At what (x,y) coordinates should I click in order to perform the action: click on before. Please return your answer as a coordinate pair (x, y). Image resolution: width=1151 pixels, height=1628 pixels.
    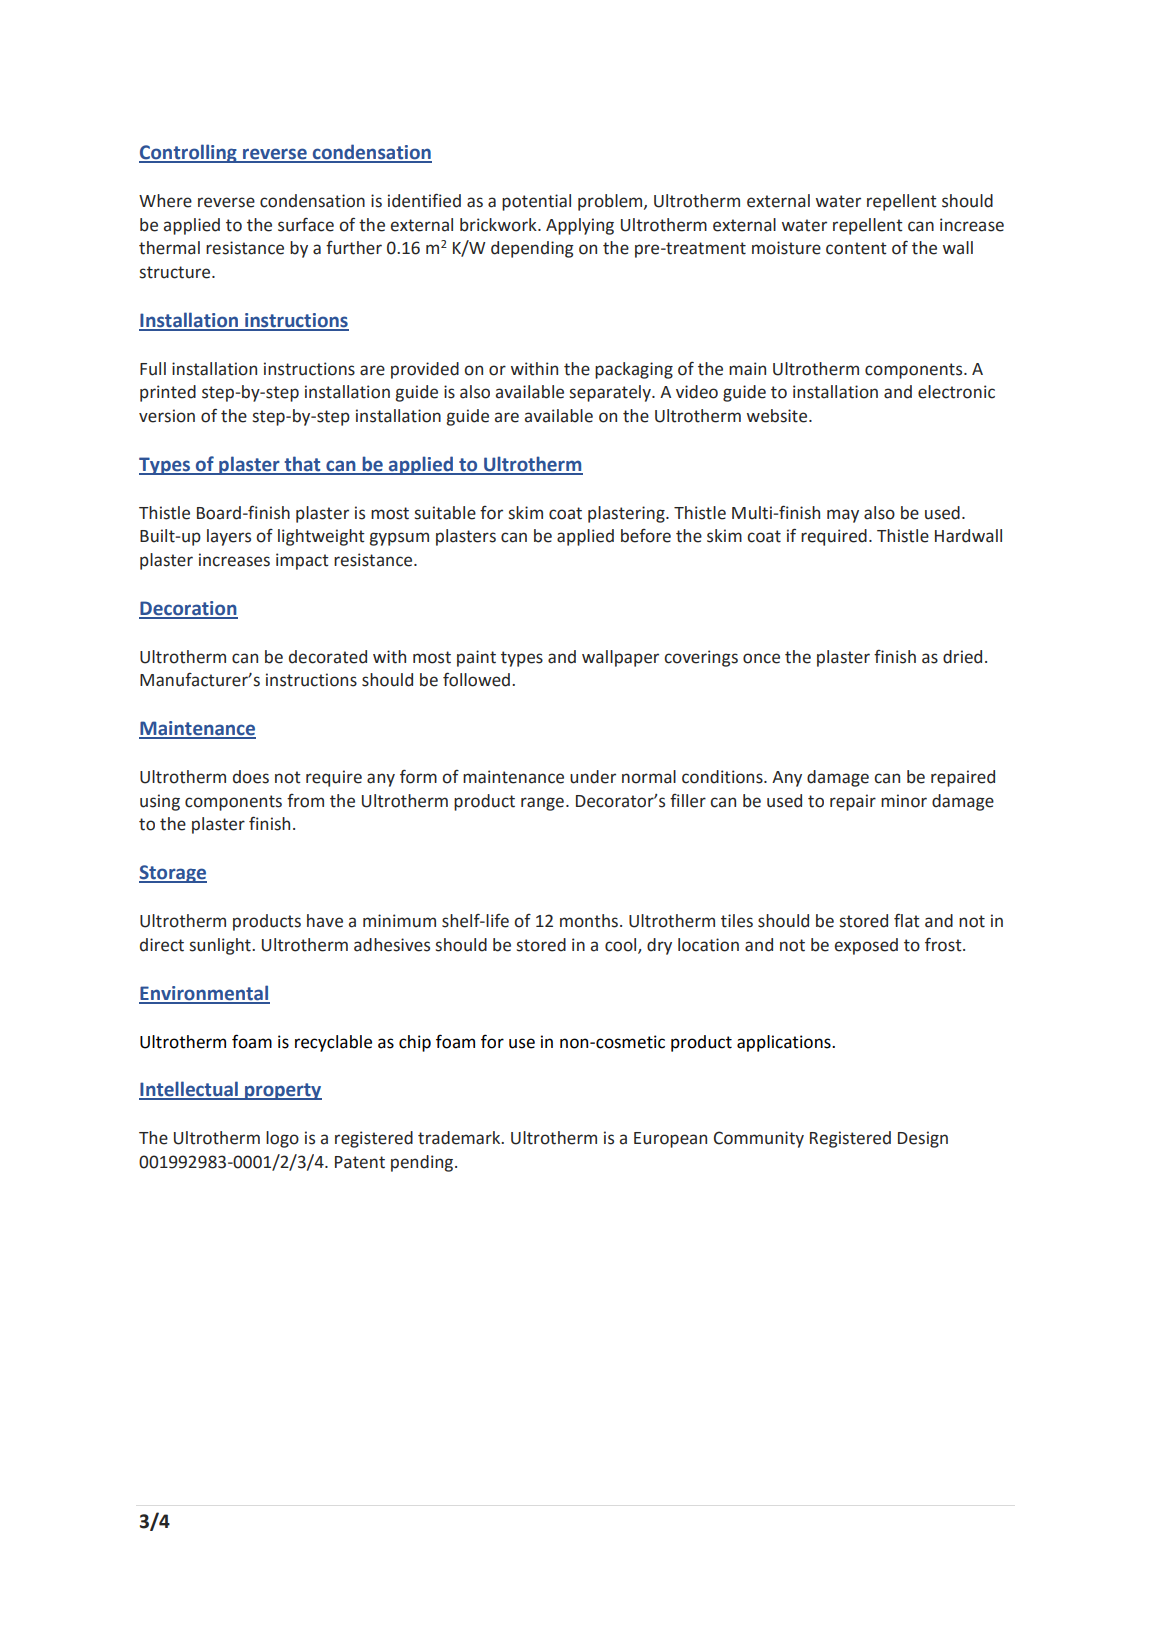
    Looking at the image, I should click on (646, 536).
